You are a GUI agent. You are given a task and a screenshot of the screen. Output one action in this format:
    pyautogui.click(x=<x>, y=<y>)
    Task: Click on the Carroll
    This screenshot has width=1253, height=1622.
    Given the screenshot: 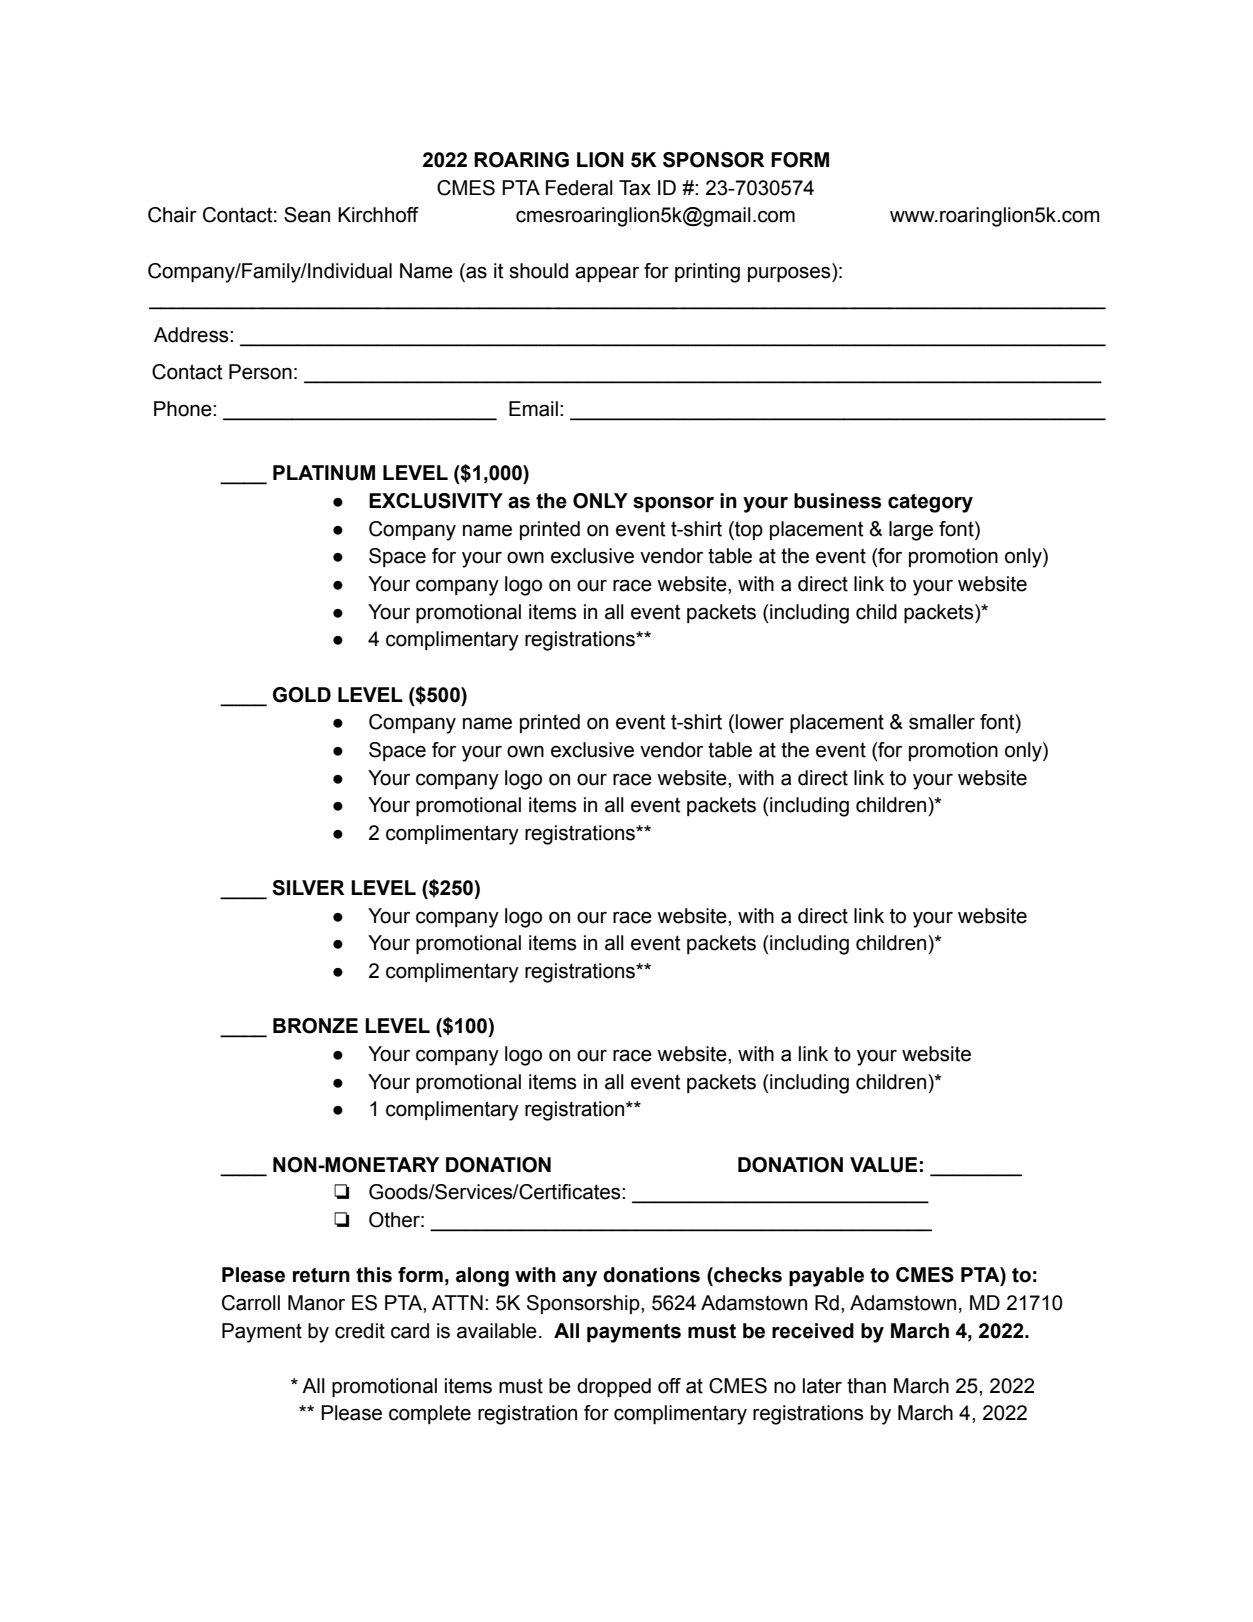 What is the action you would take?
    pyautogui.click(x=251, y=1303)
